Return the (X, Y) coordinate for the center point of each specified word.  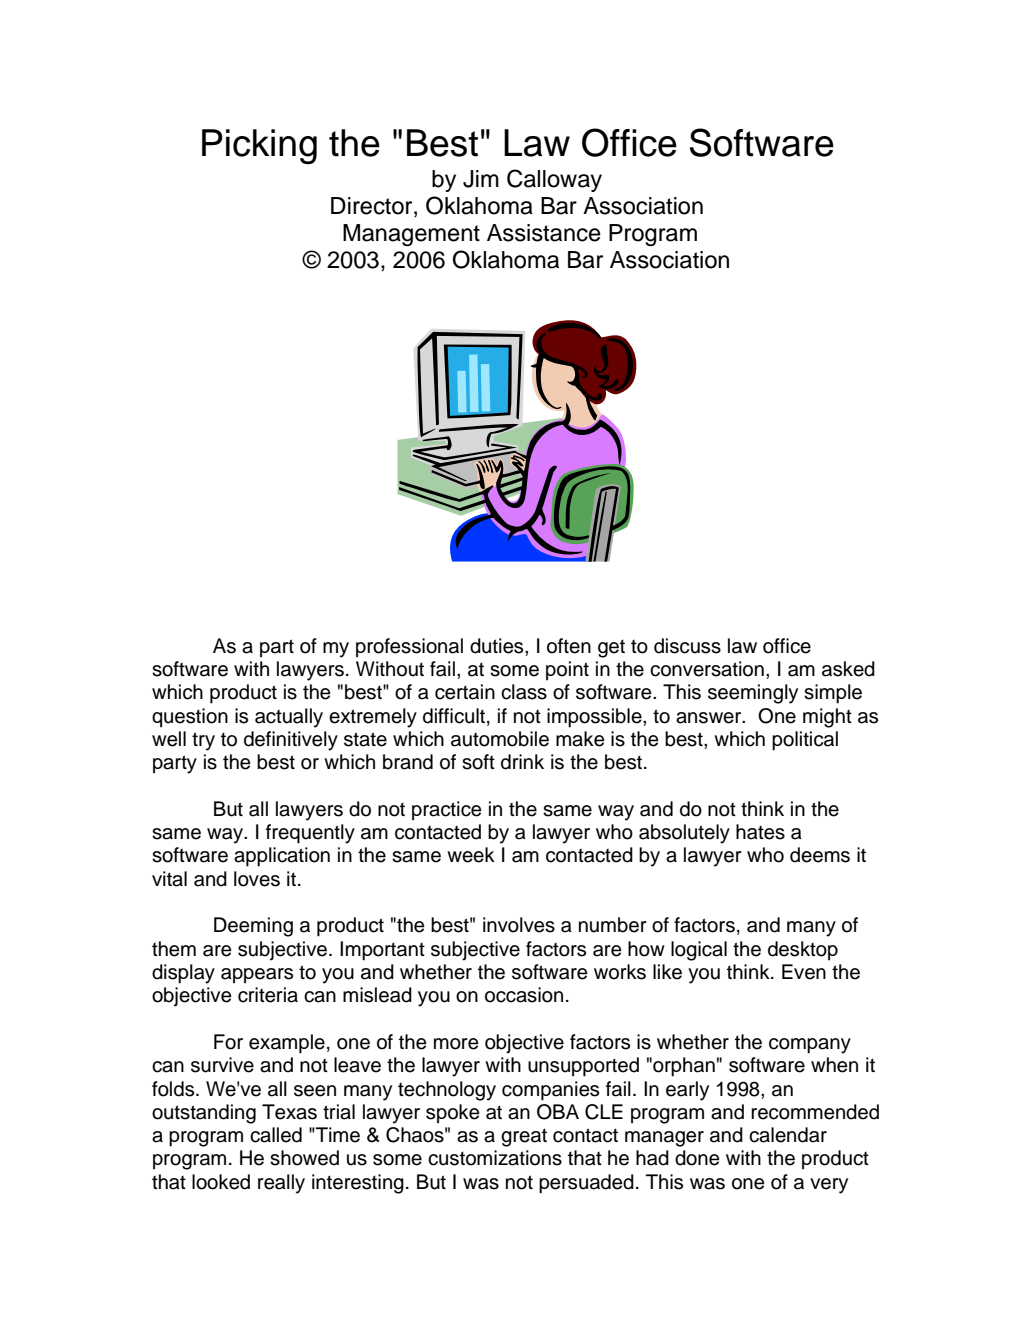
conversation (707, 669)
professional (409, 648)
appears (257, 976)
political (805, 741)
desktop (803, 951)
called (276, 1135)
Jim (481, 179)
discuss (687, 646)
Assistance (544, 233)
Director (373, 206)
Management (411, 235)
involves (519, 925)
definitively (291, 741)
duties (498, 646)
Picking (259, 147)
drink (522, 762)
